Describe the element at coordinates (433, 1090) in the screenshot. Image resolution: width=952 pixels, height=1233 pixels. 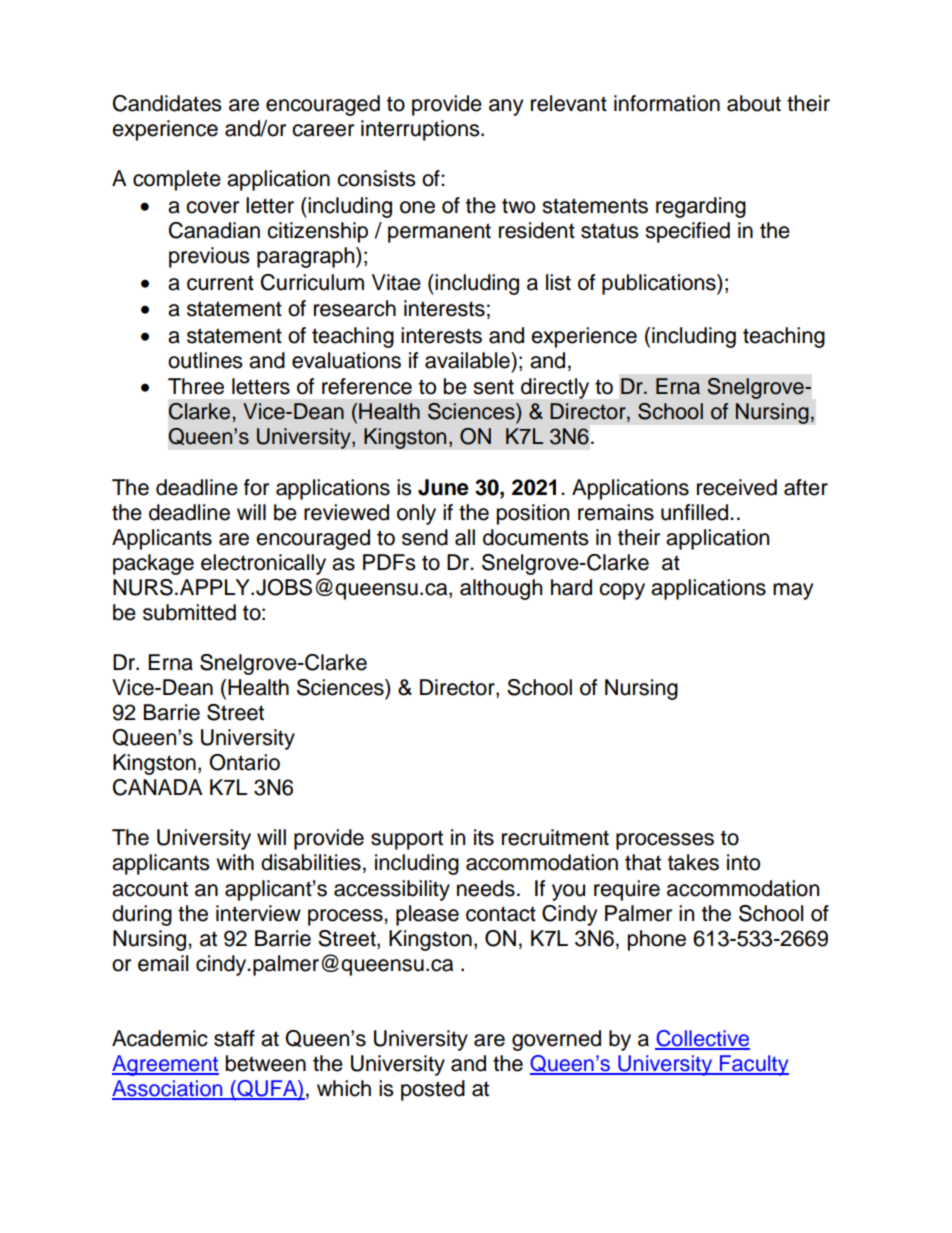
I see `posted` at that location.
